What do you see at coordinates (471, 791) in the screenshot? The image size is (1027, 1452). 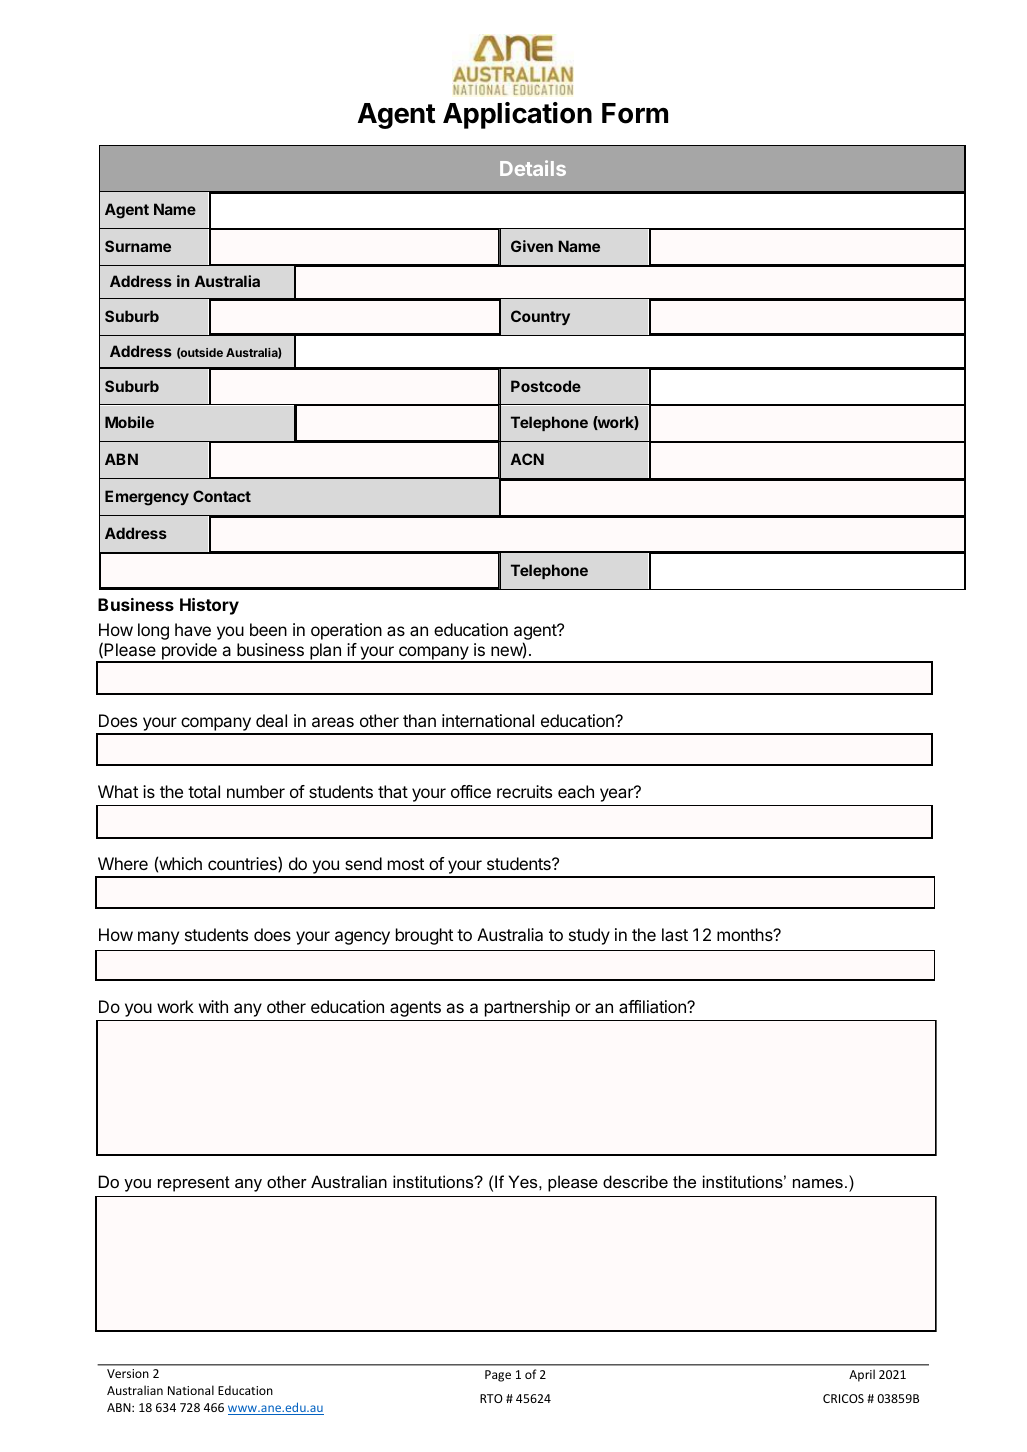 I see `office` at bounding box center [471, 791].
